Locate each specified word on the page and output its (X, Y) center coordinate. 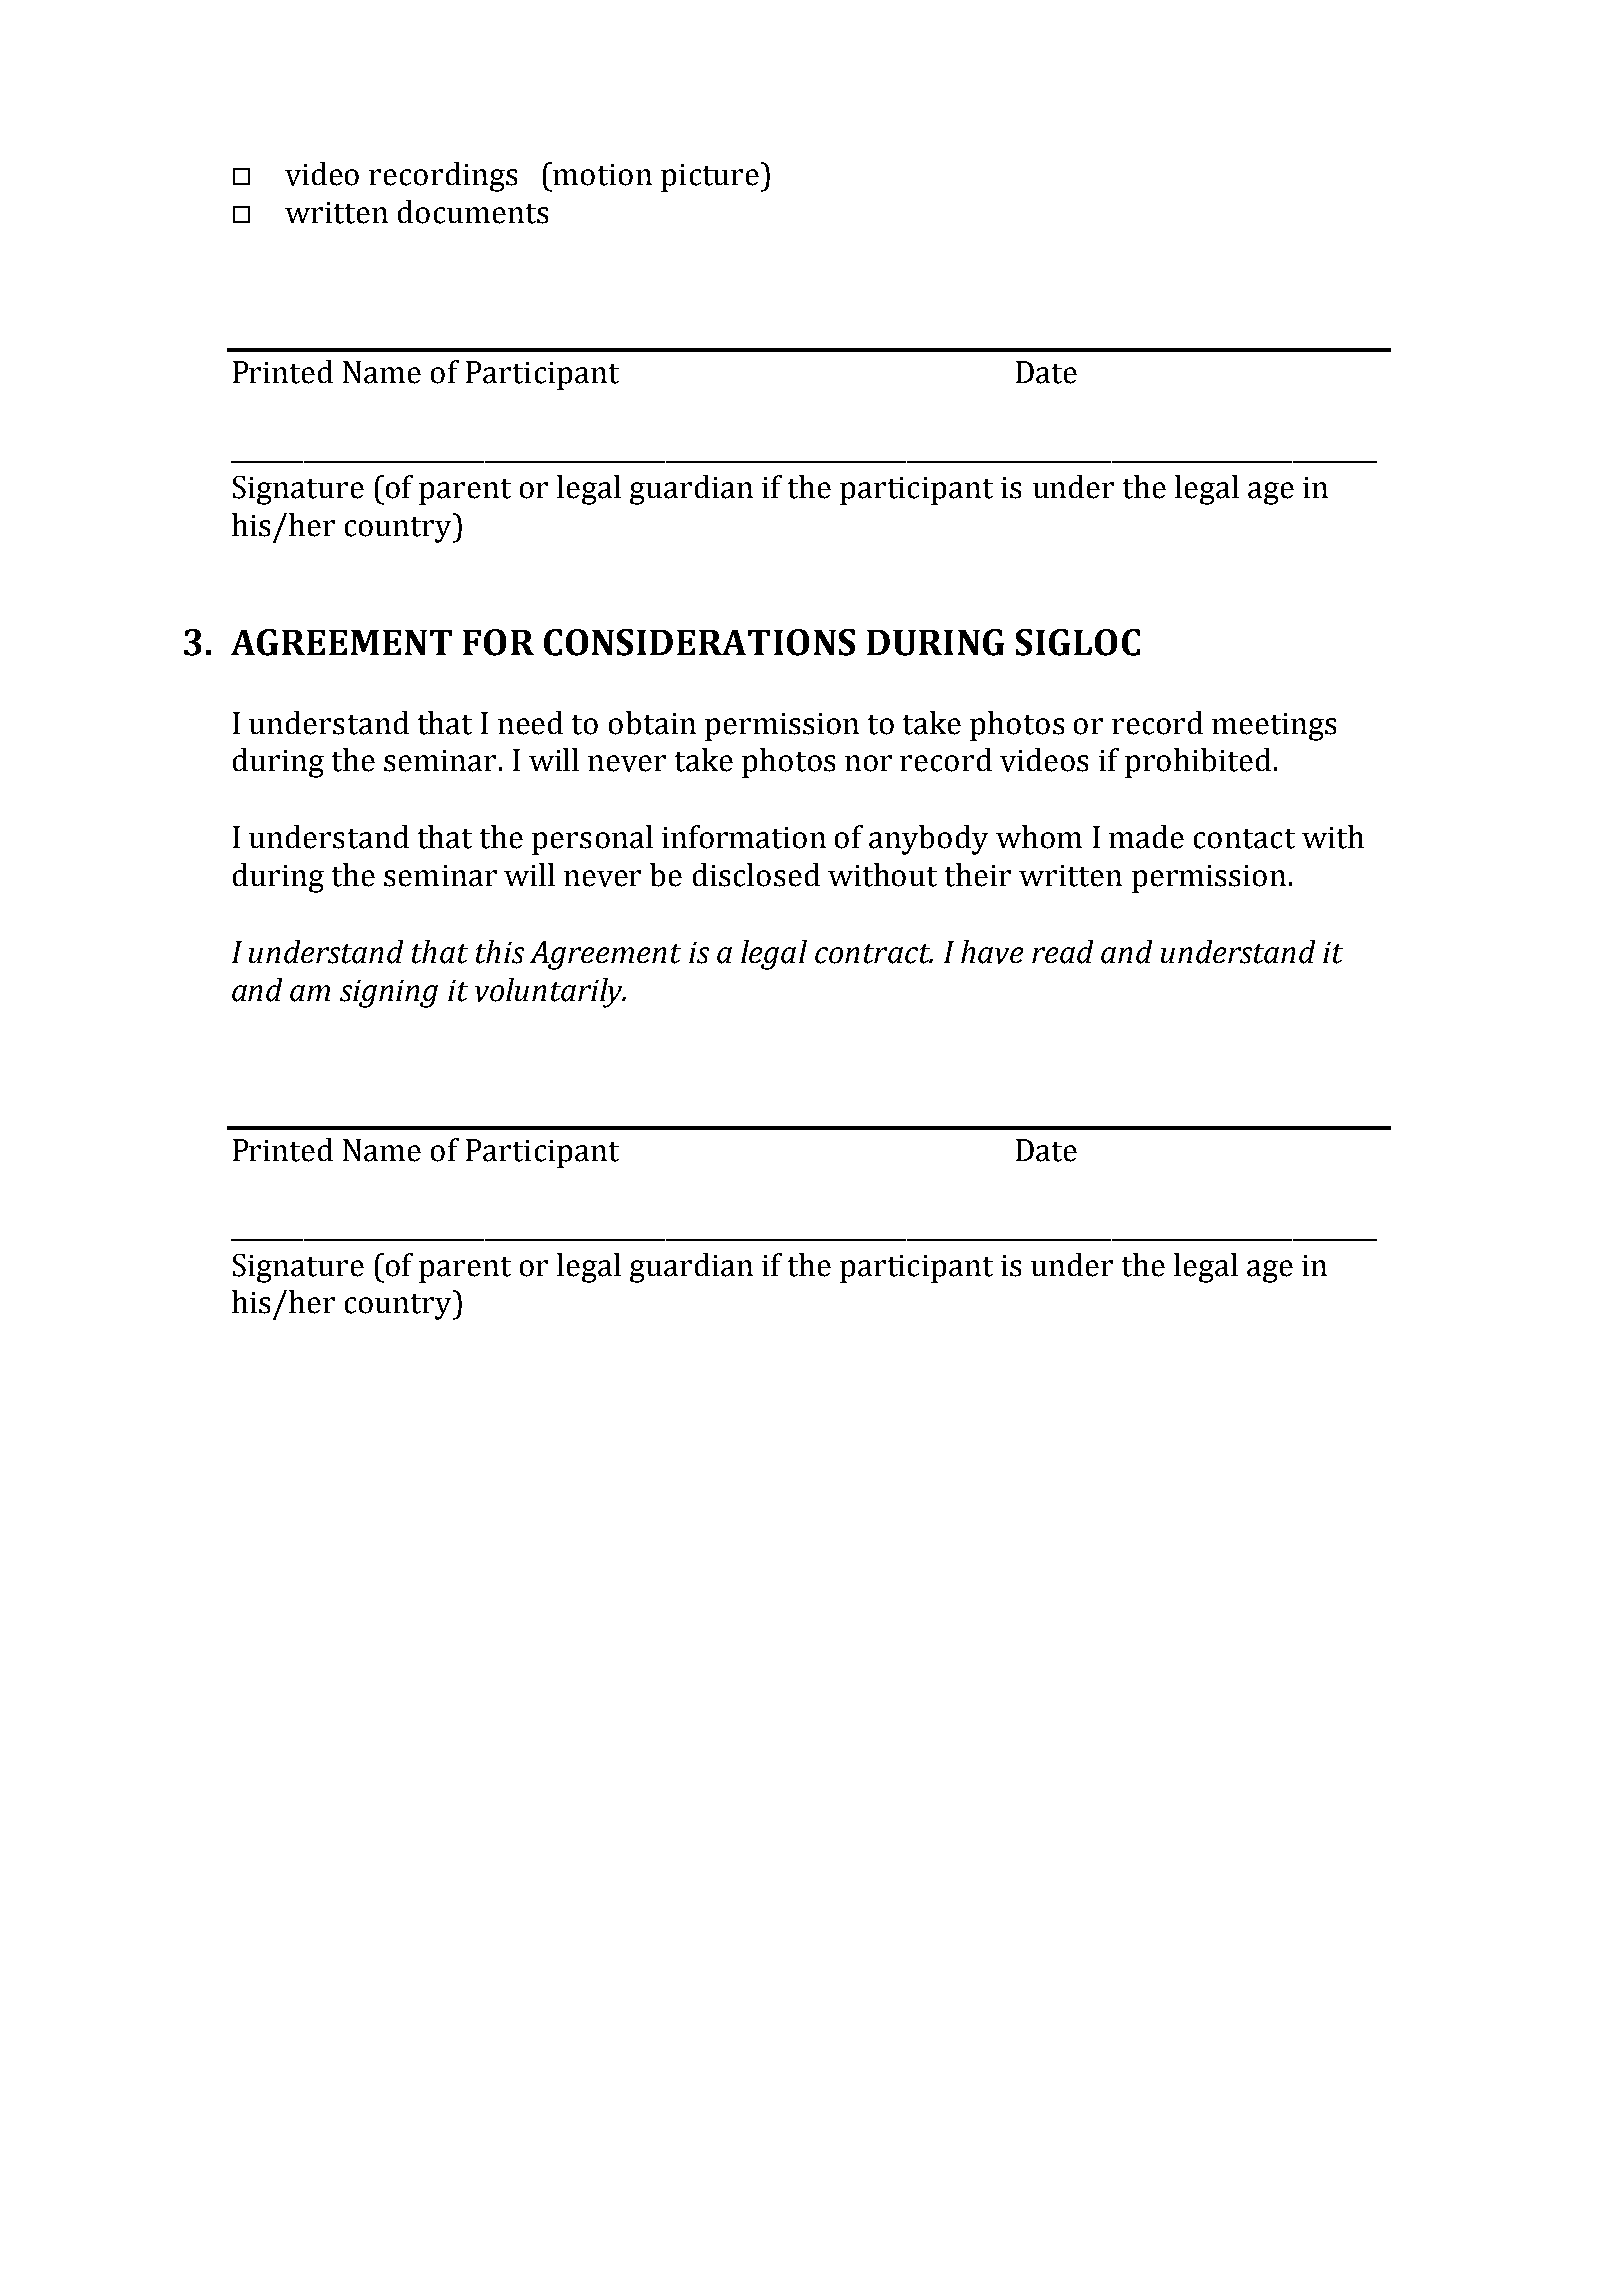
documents (473, 212)
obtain (652, 723)
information (744, 837)
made (1146, 837)
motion (602, 175)
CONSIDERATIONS (699, 642)
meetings (1274, 727)
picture (710, 178)
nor (868, 763)
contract (874, 954)
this (500, 952)
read (1062, 952)
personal (592, 840)
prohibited (1198, 763)
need (530, 723)
